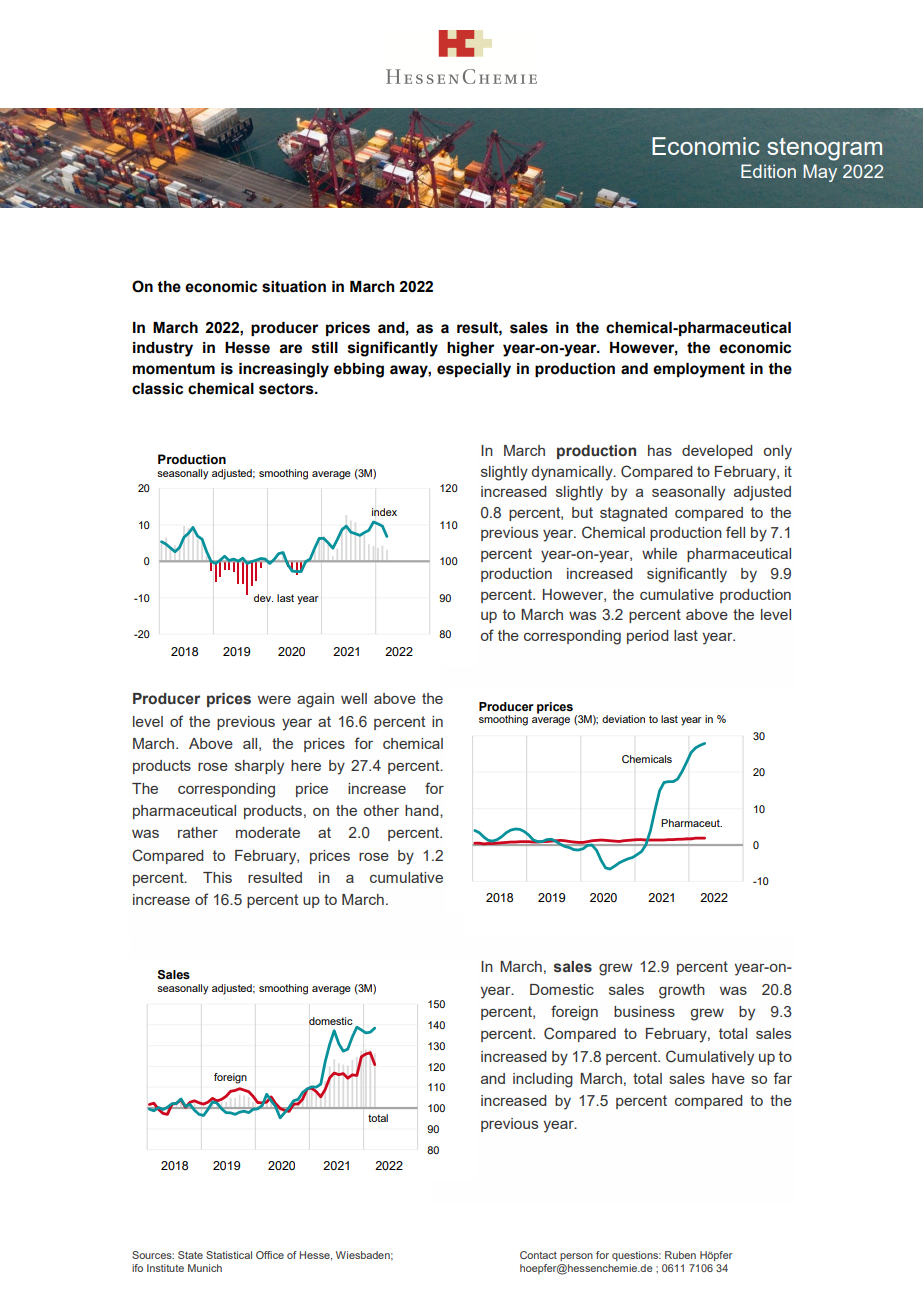 The image size is (924, 1308). Describe the element at coordinates (717, 452) in the image. I see `developed` at that location.
